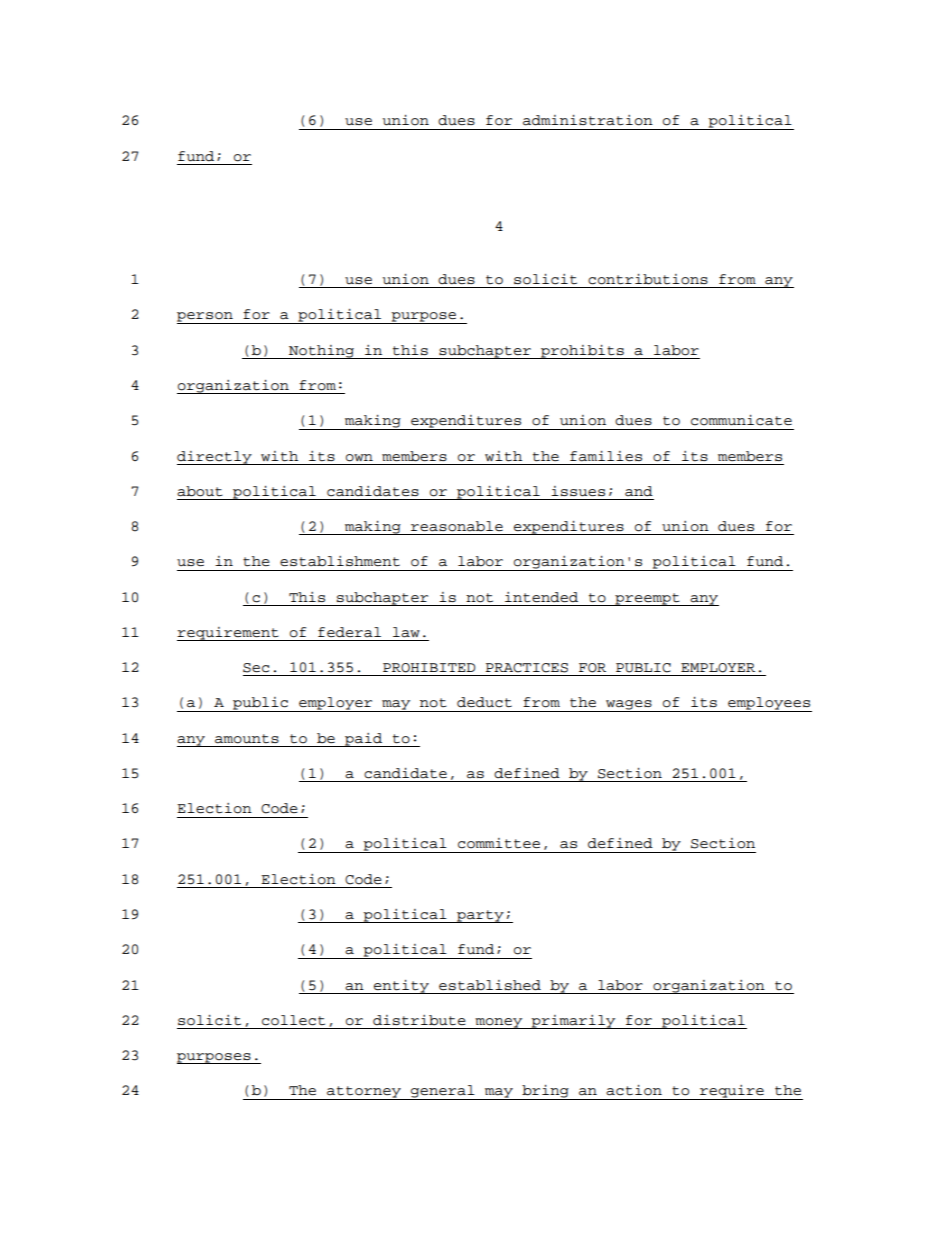 The width and height of the screenshot is (952, 1233). I want to click on money, so click(499, 1023).
